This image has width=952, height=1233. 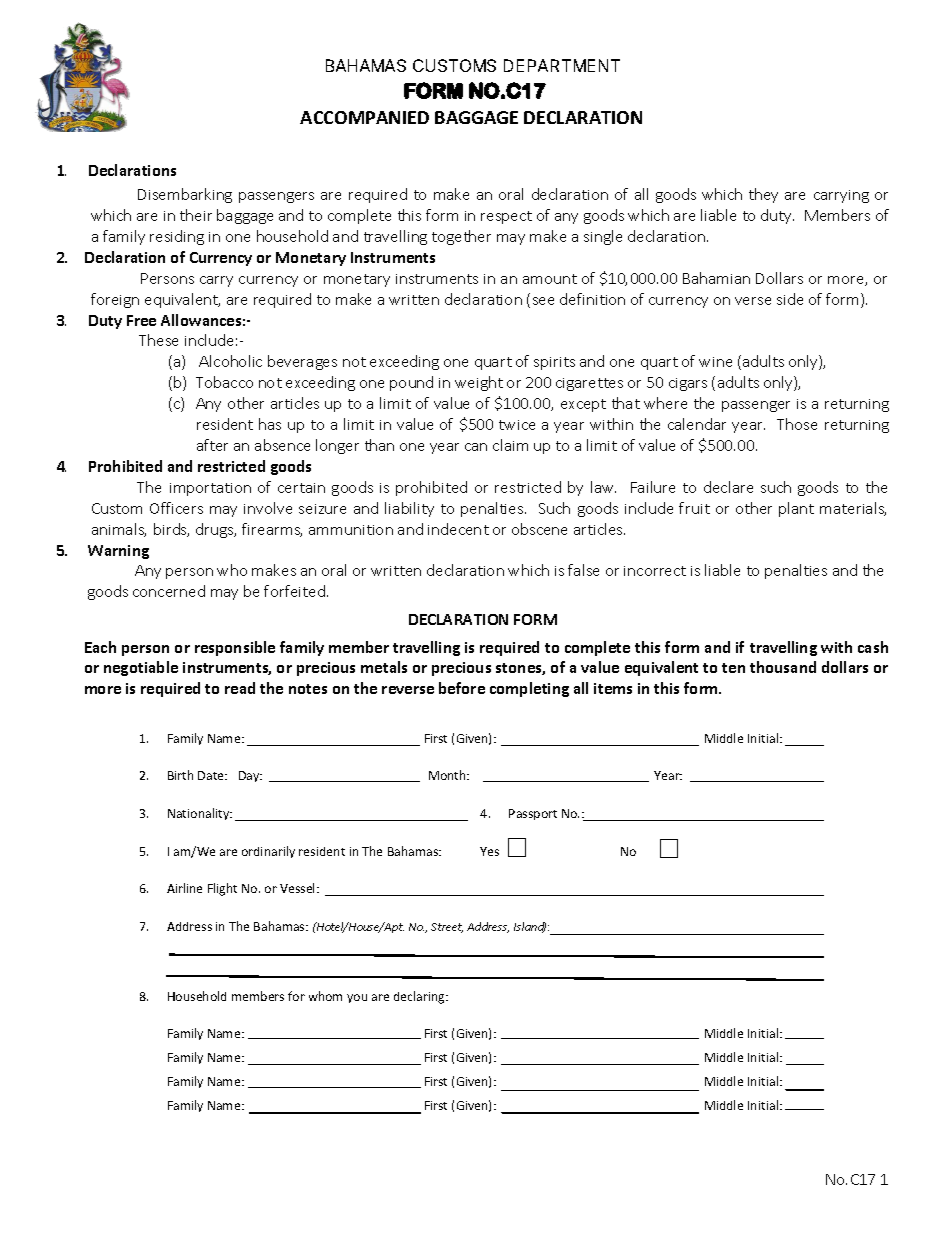 What do you see at coordinates (364, 117) in the image?
I see `ACCOMPANIED` at bounding box center [364, 117].
